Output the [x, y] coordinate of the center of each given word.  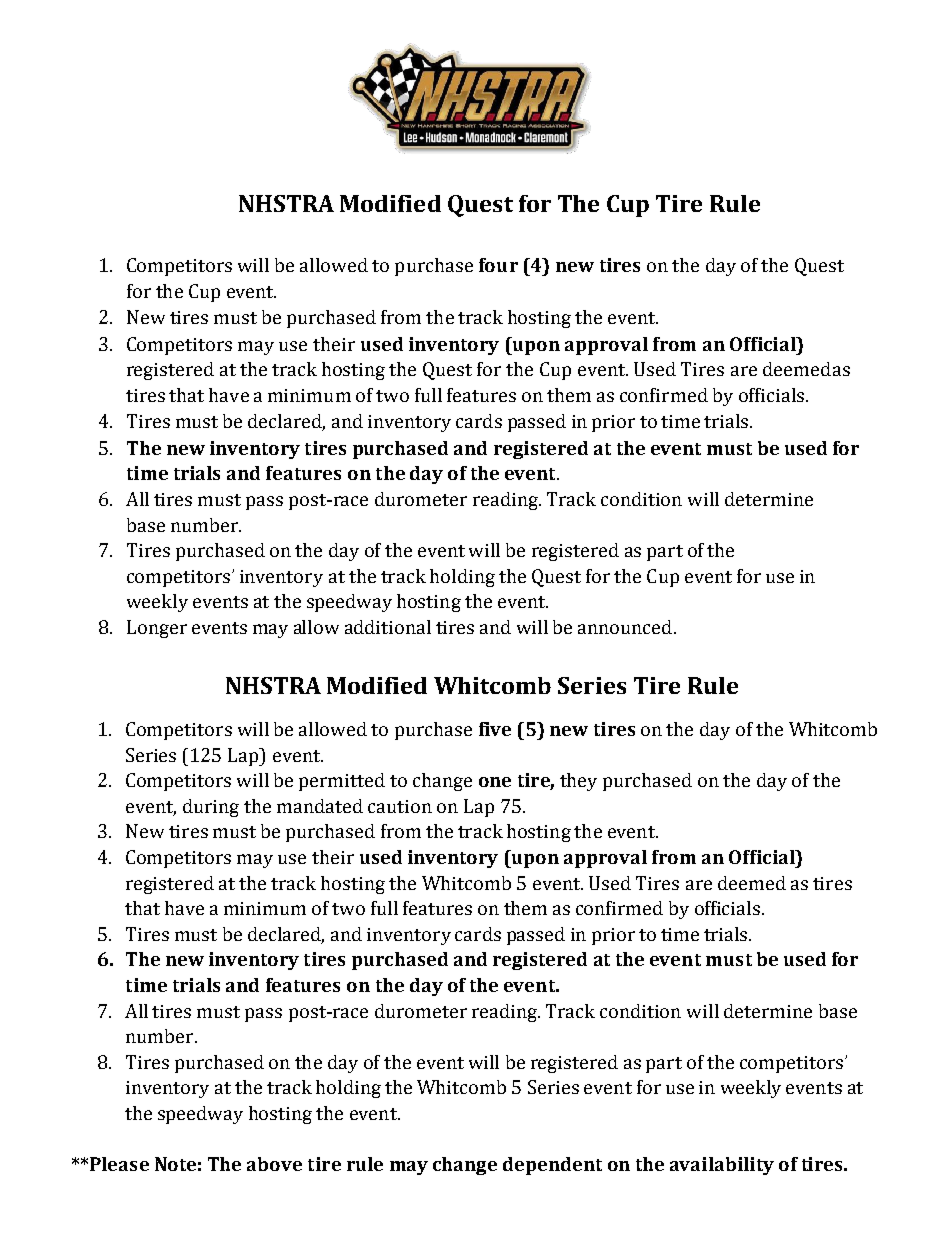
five [495, 729]
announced [625, 627]
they [578, 782]
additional [388, 627]
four [498, 265]
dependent [552, 1166]
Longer [157, 629]
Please [119, 1164]
